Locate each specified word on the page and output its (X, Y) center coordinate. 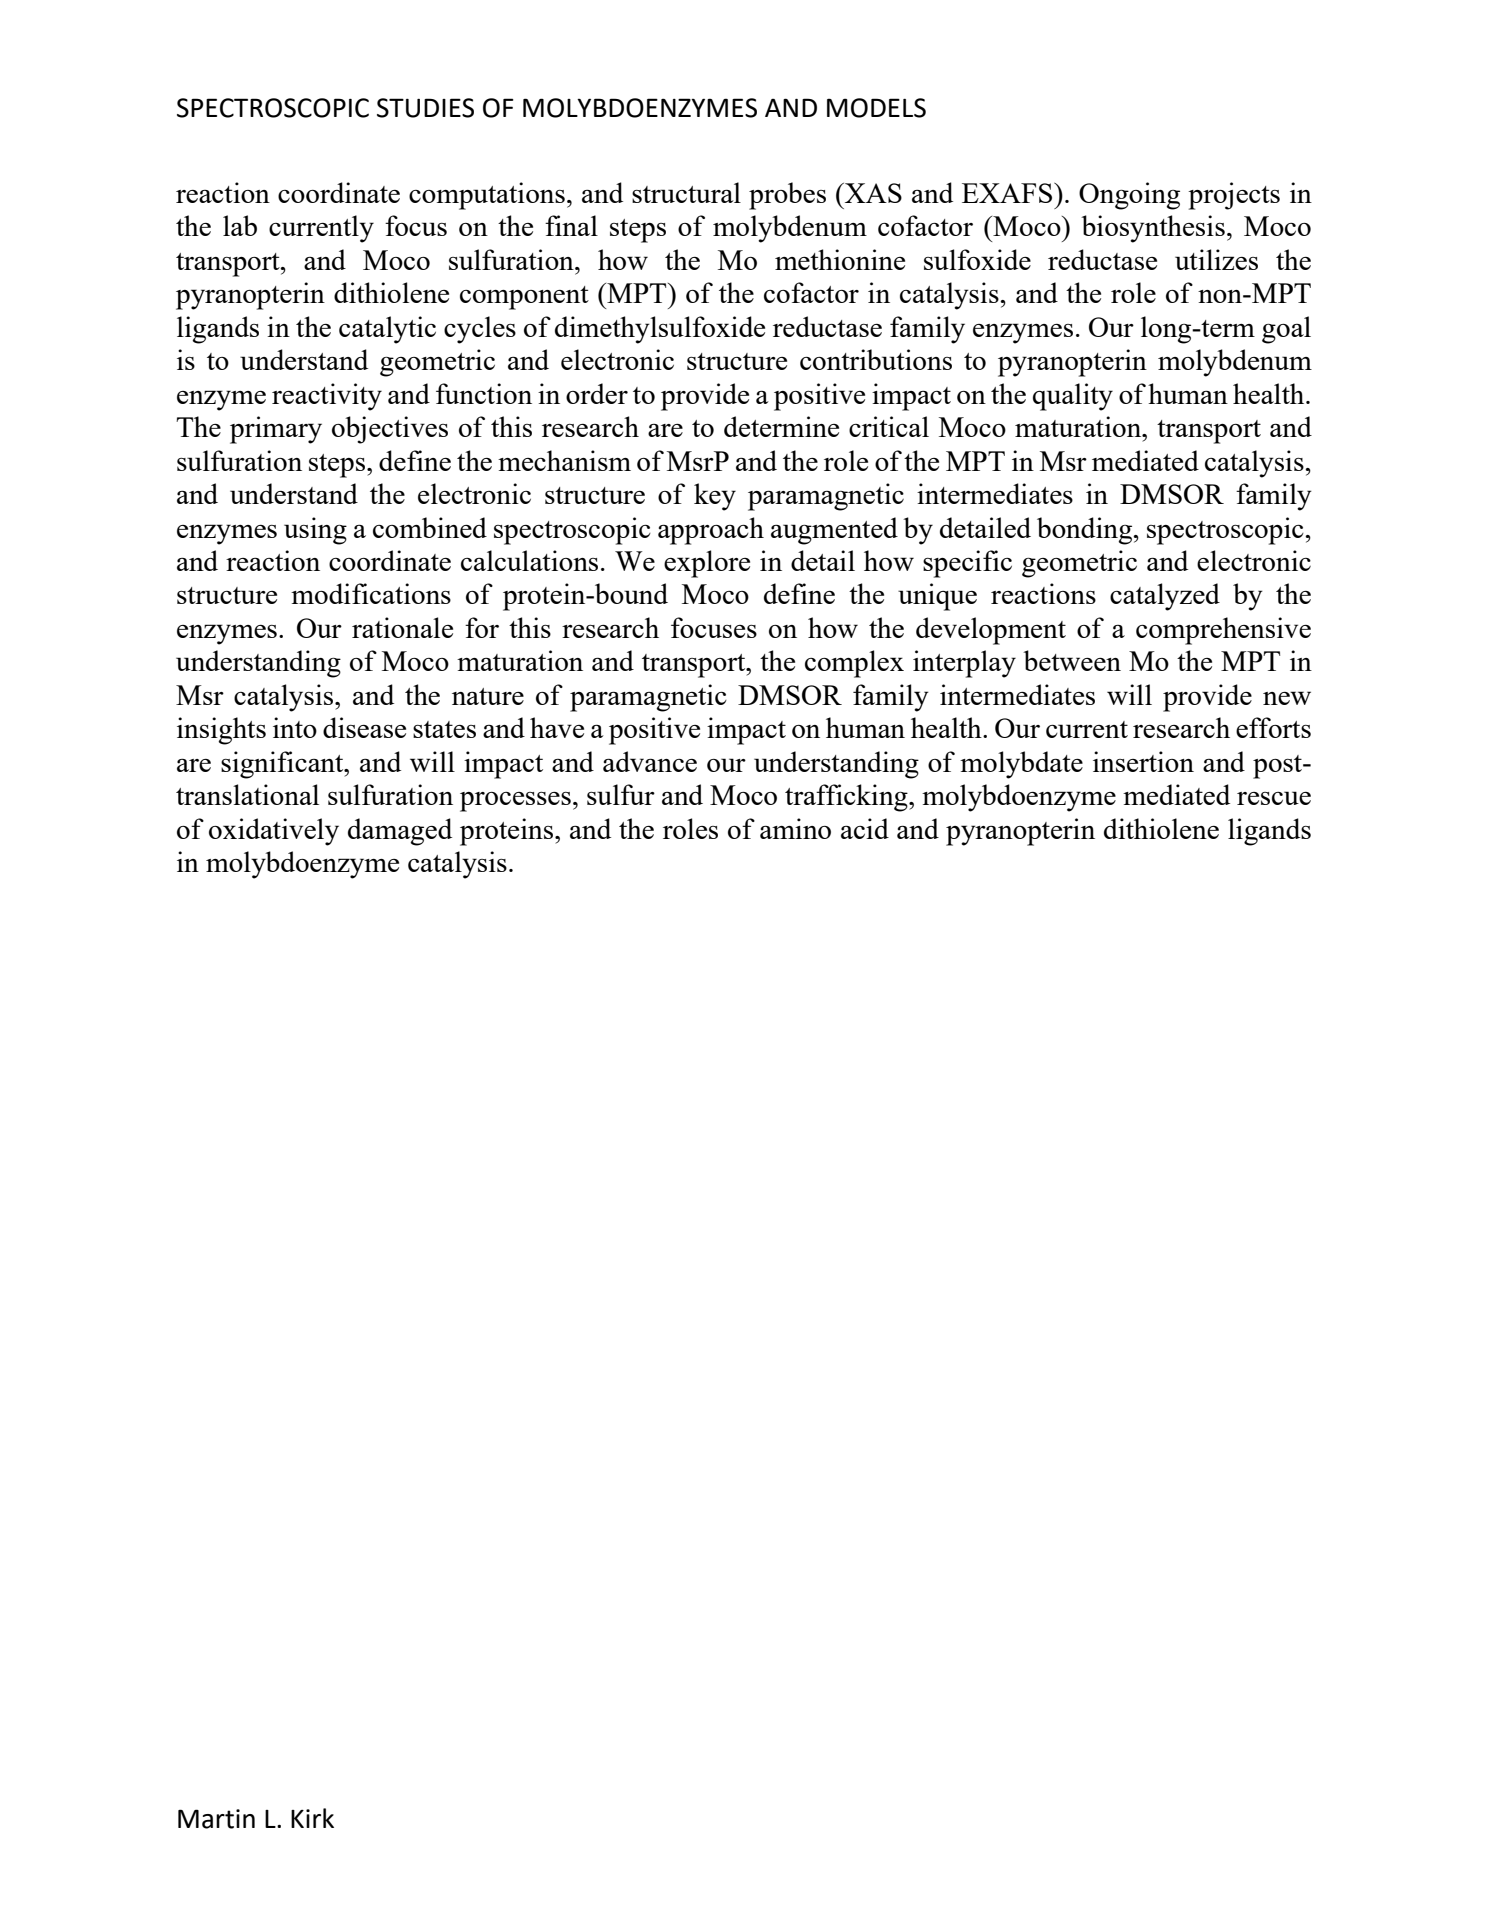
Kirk (312, 1818)
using (315, 531)
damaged (400, 832)
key (715, 497)
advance (650, 761)
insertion (1143, 761)
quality (1073, 397)
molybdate (1021, 765)
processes (515, 802)
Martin (216, 1819)
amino (795, 828)
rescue (1274, 798)
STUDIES (425, 108)
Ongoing (1129, 196)
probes (787, 196)
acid (865, 828)
